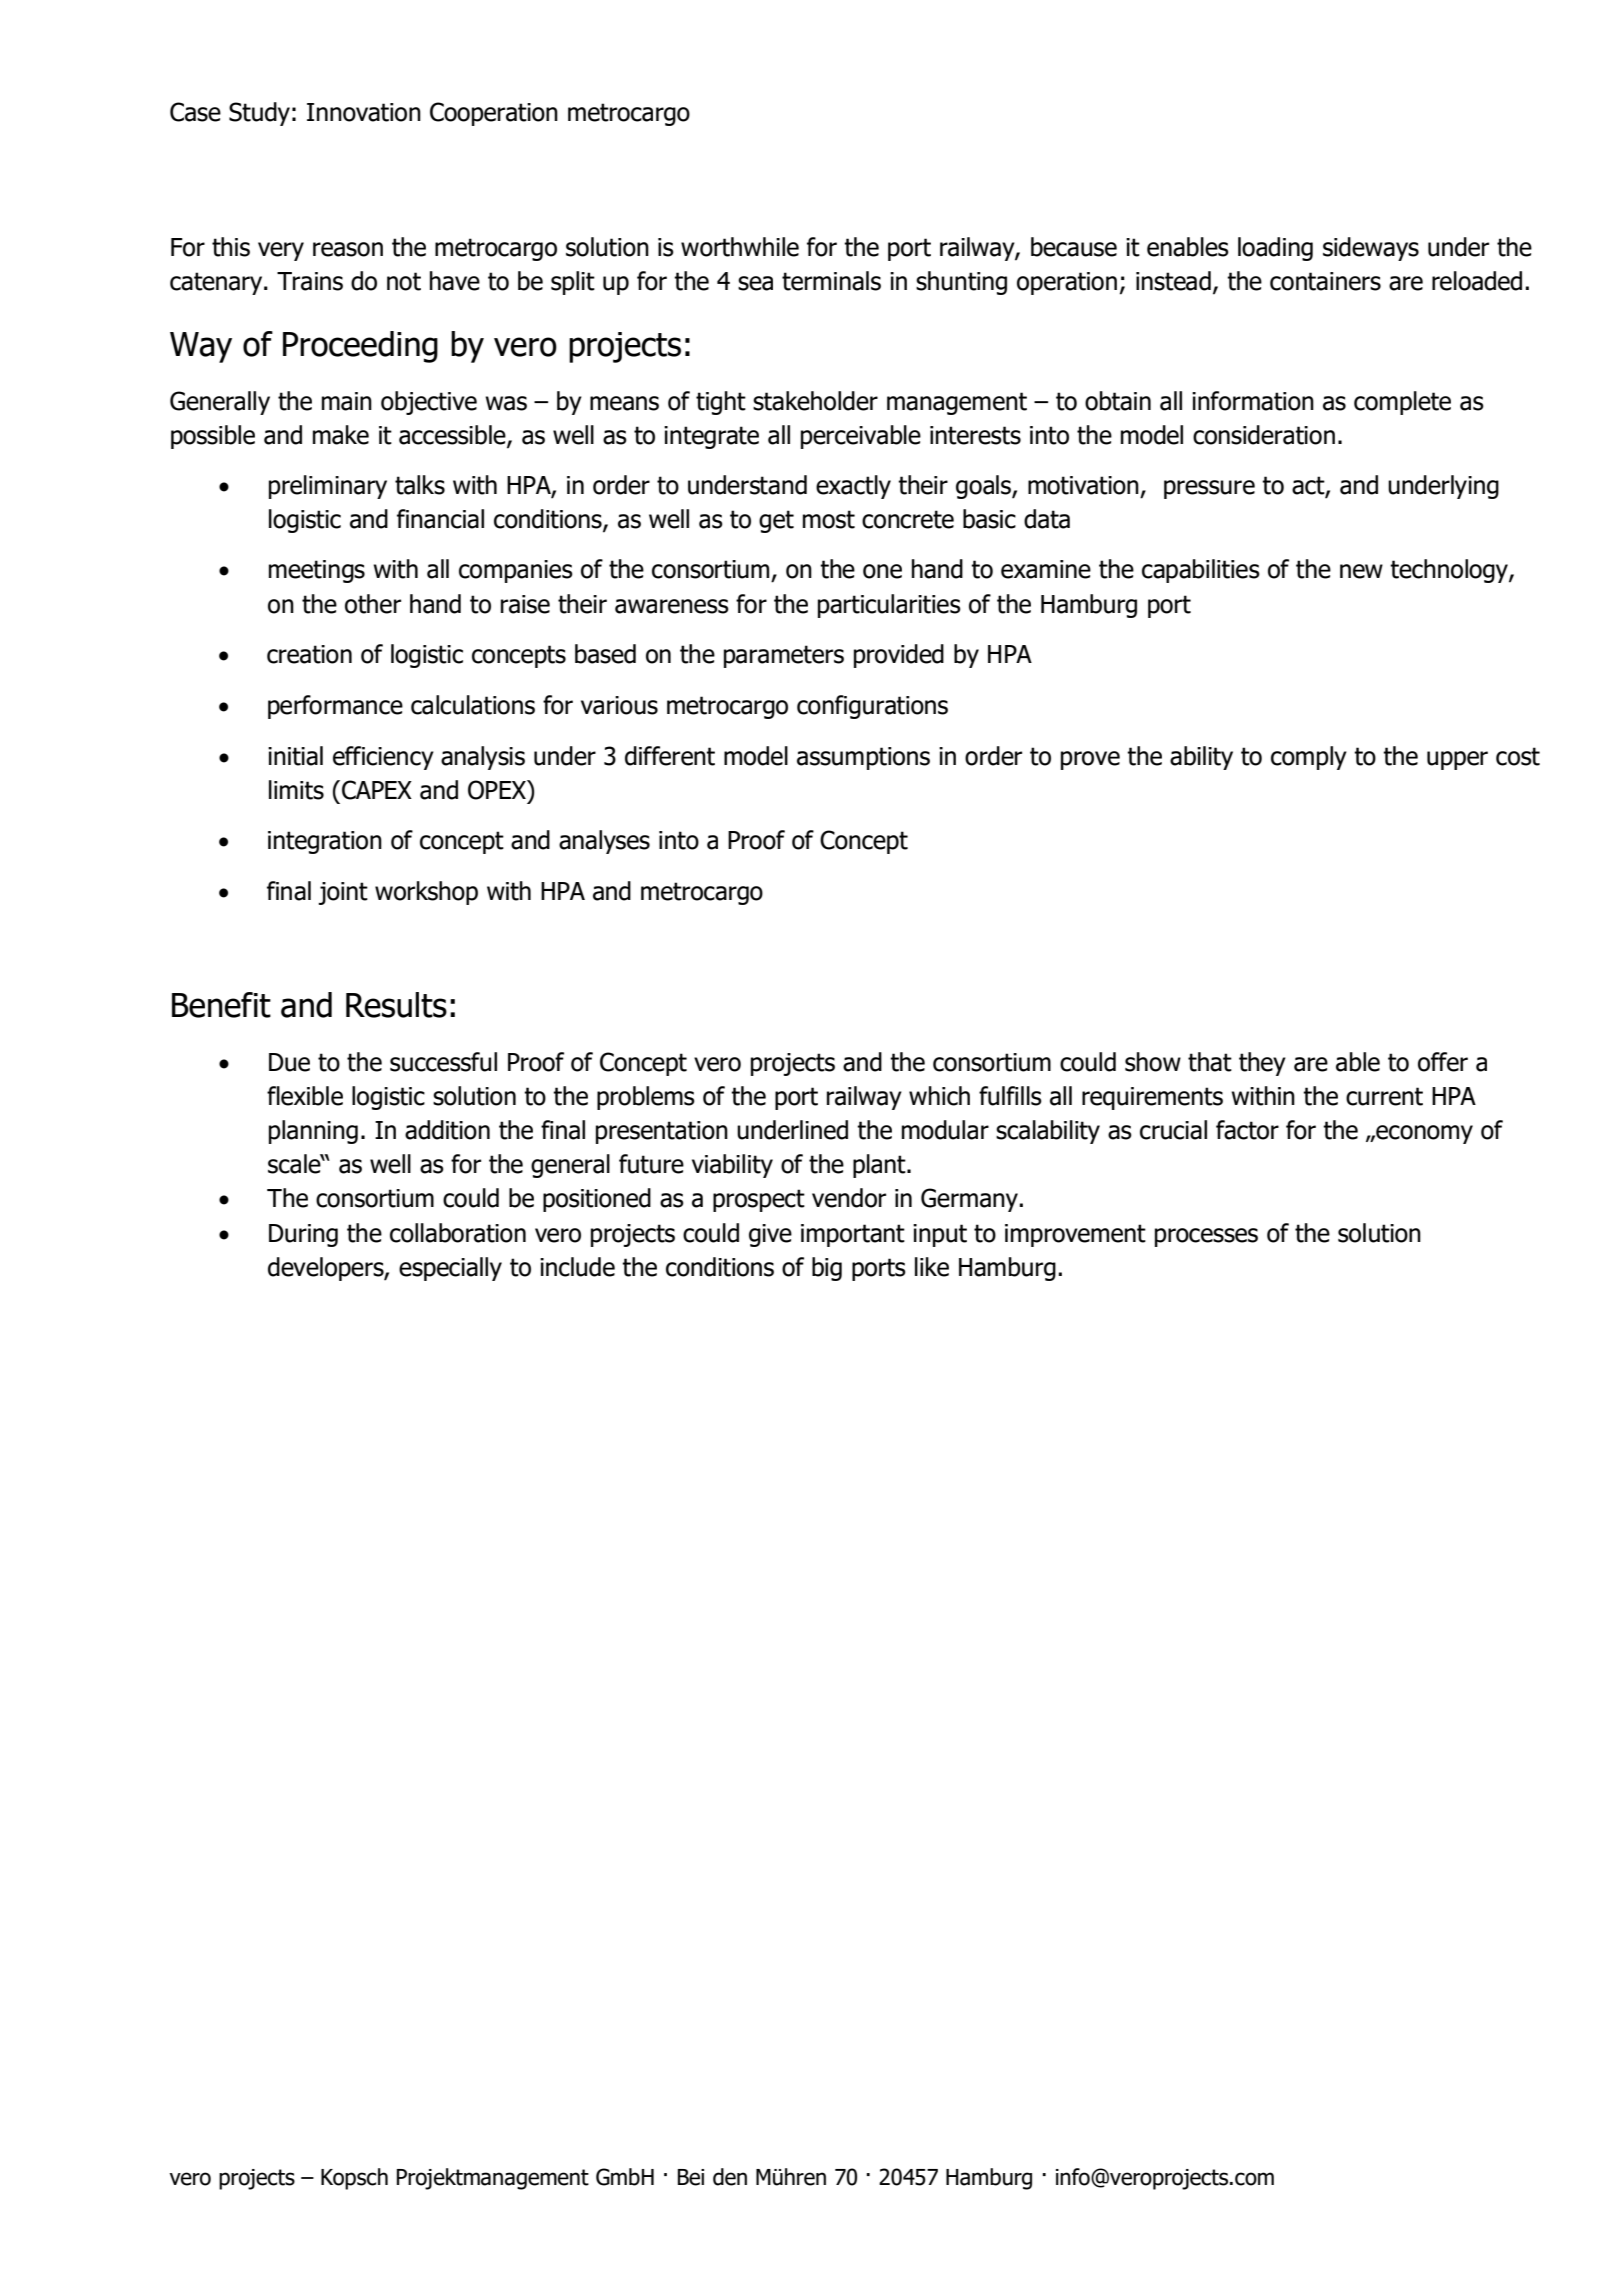 The width and height of the screenshot is (1619, 2290). I want to click on plant, so click(880, 1166).
